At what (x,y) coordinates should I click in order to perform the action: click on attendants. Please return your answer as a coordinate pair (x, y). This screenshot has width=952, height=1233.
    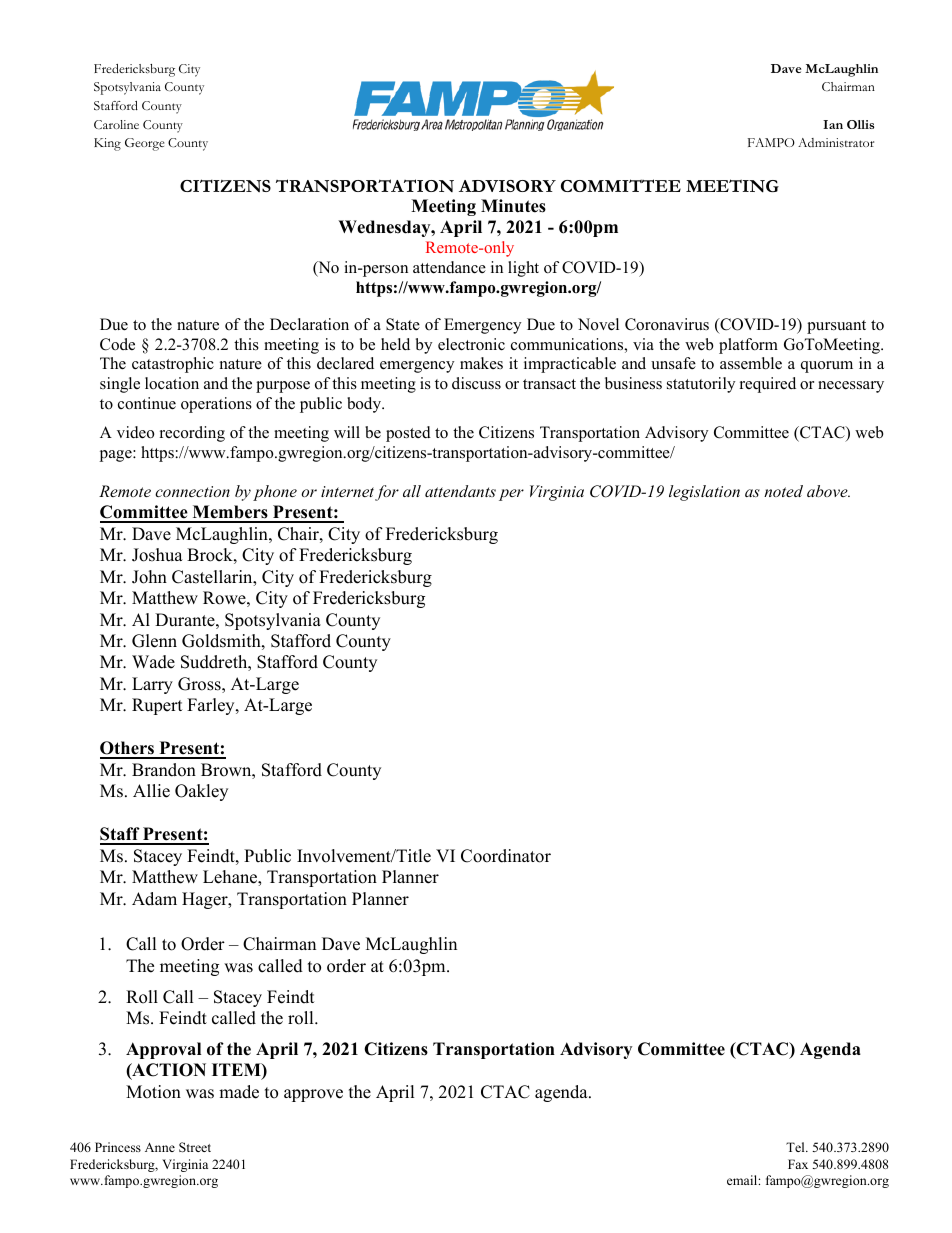
    Looking at the image, I should click on (460, 491).
